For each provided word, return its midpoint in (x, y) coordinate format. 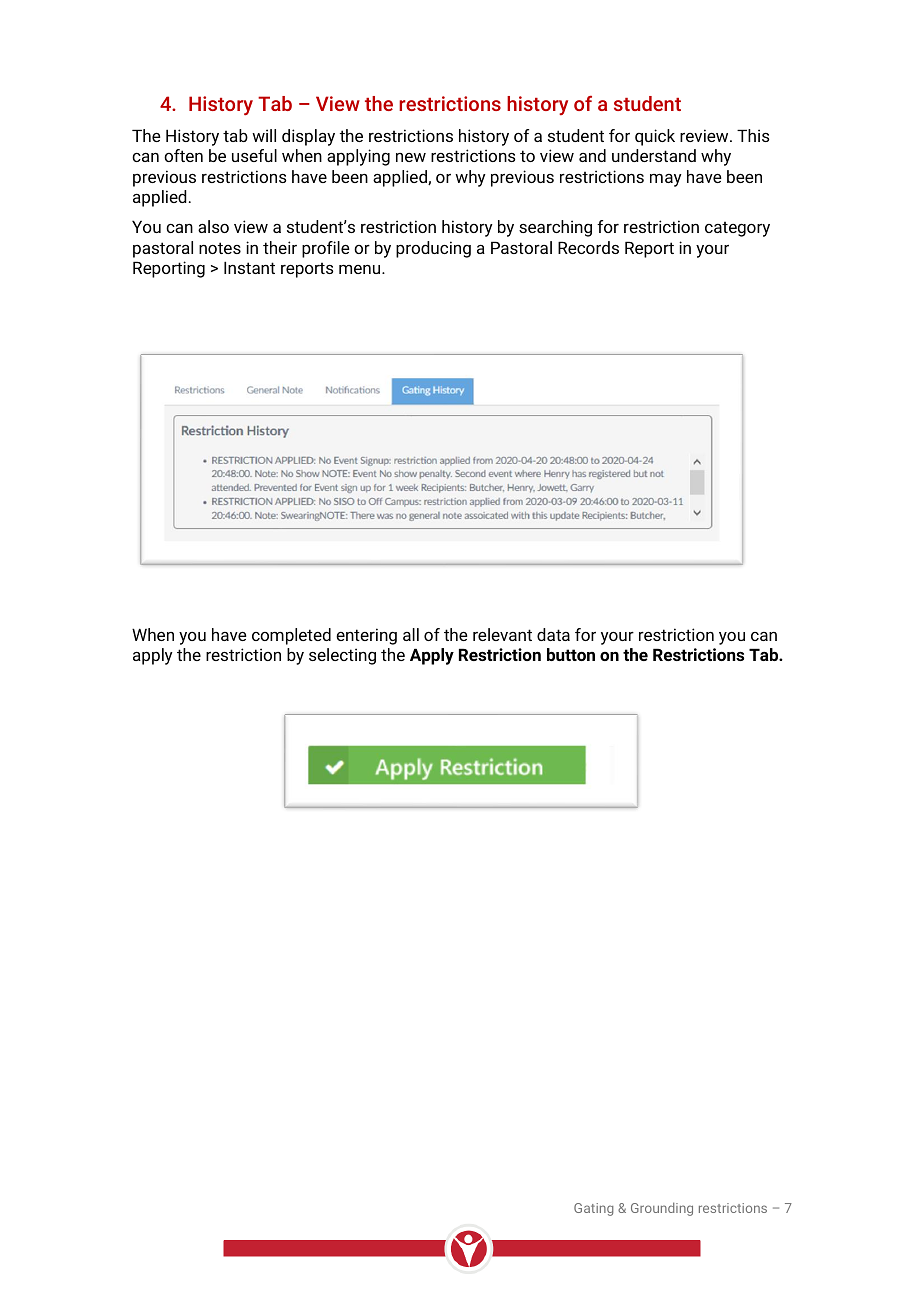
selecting (342, 656)
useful (254, 155)
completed (291, 636)
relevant (502, 634)
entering (366, 636)
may (666, 180)
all (411, 634)
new (411, 157)
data (553, 634)
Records (588, 247)
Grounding (662, 1209)
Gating (594, 1209)
